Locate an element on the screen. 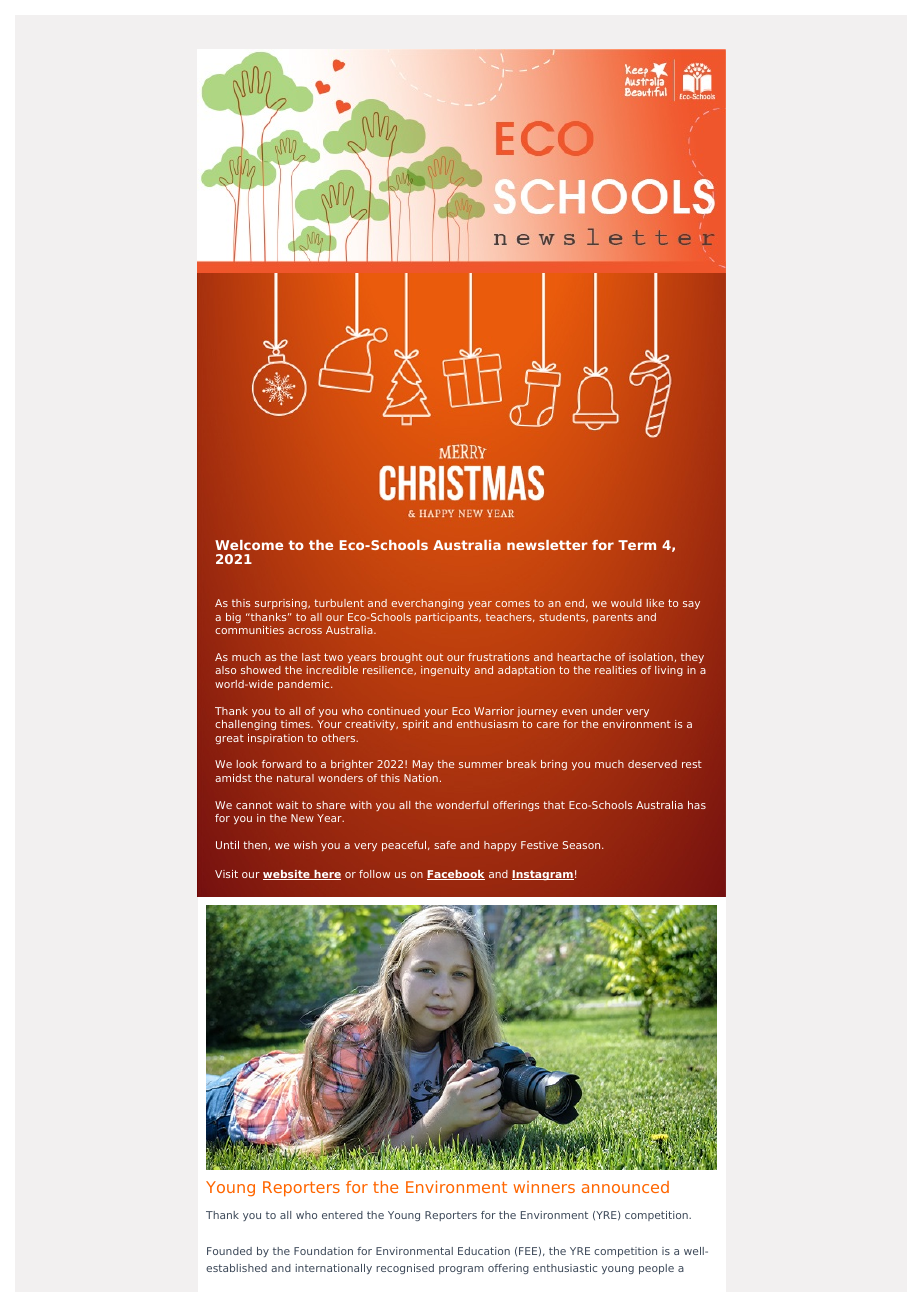  Facebook is located at coordinates (456, 875).
